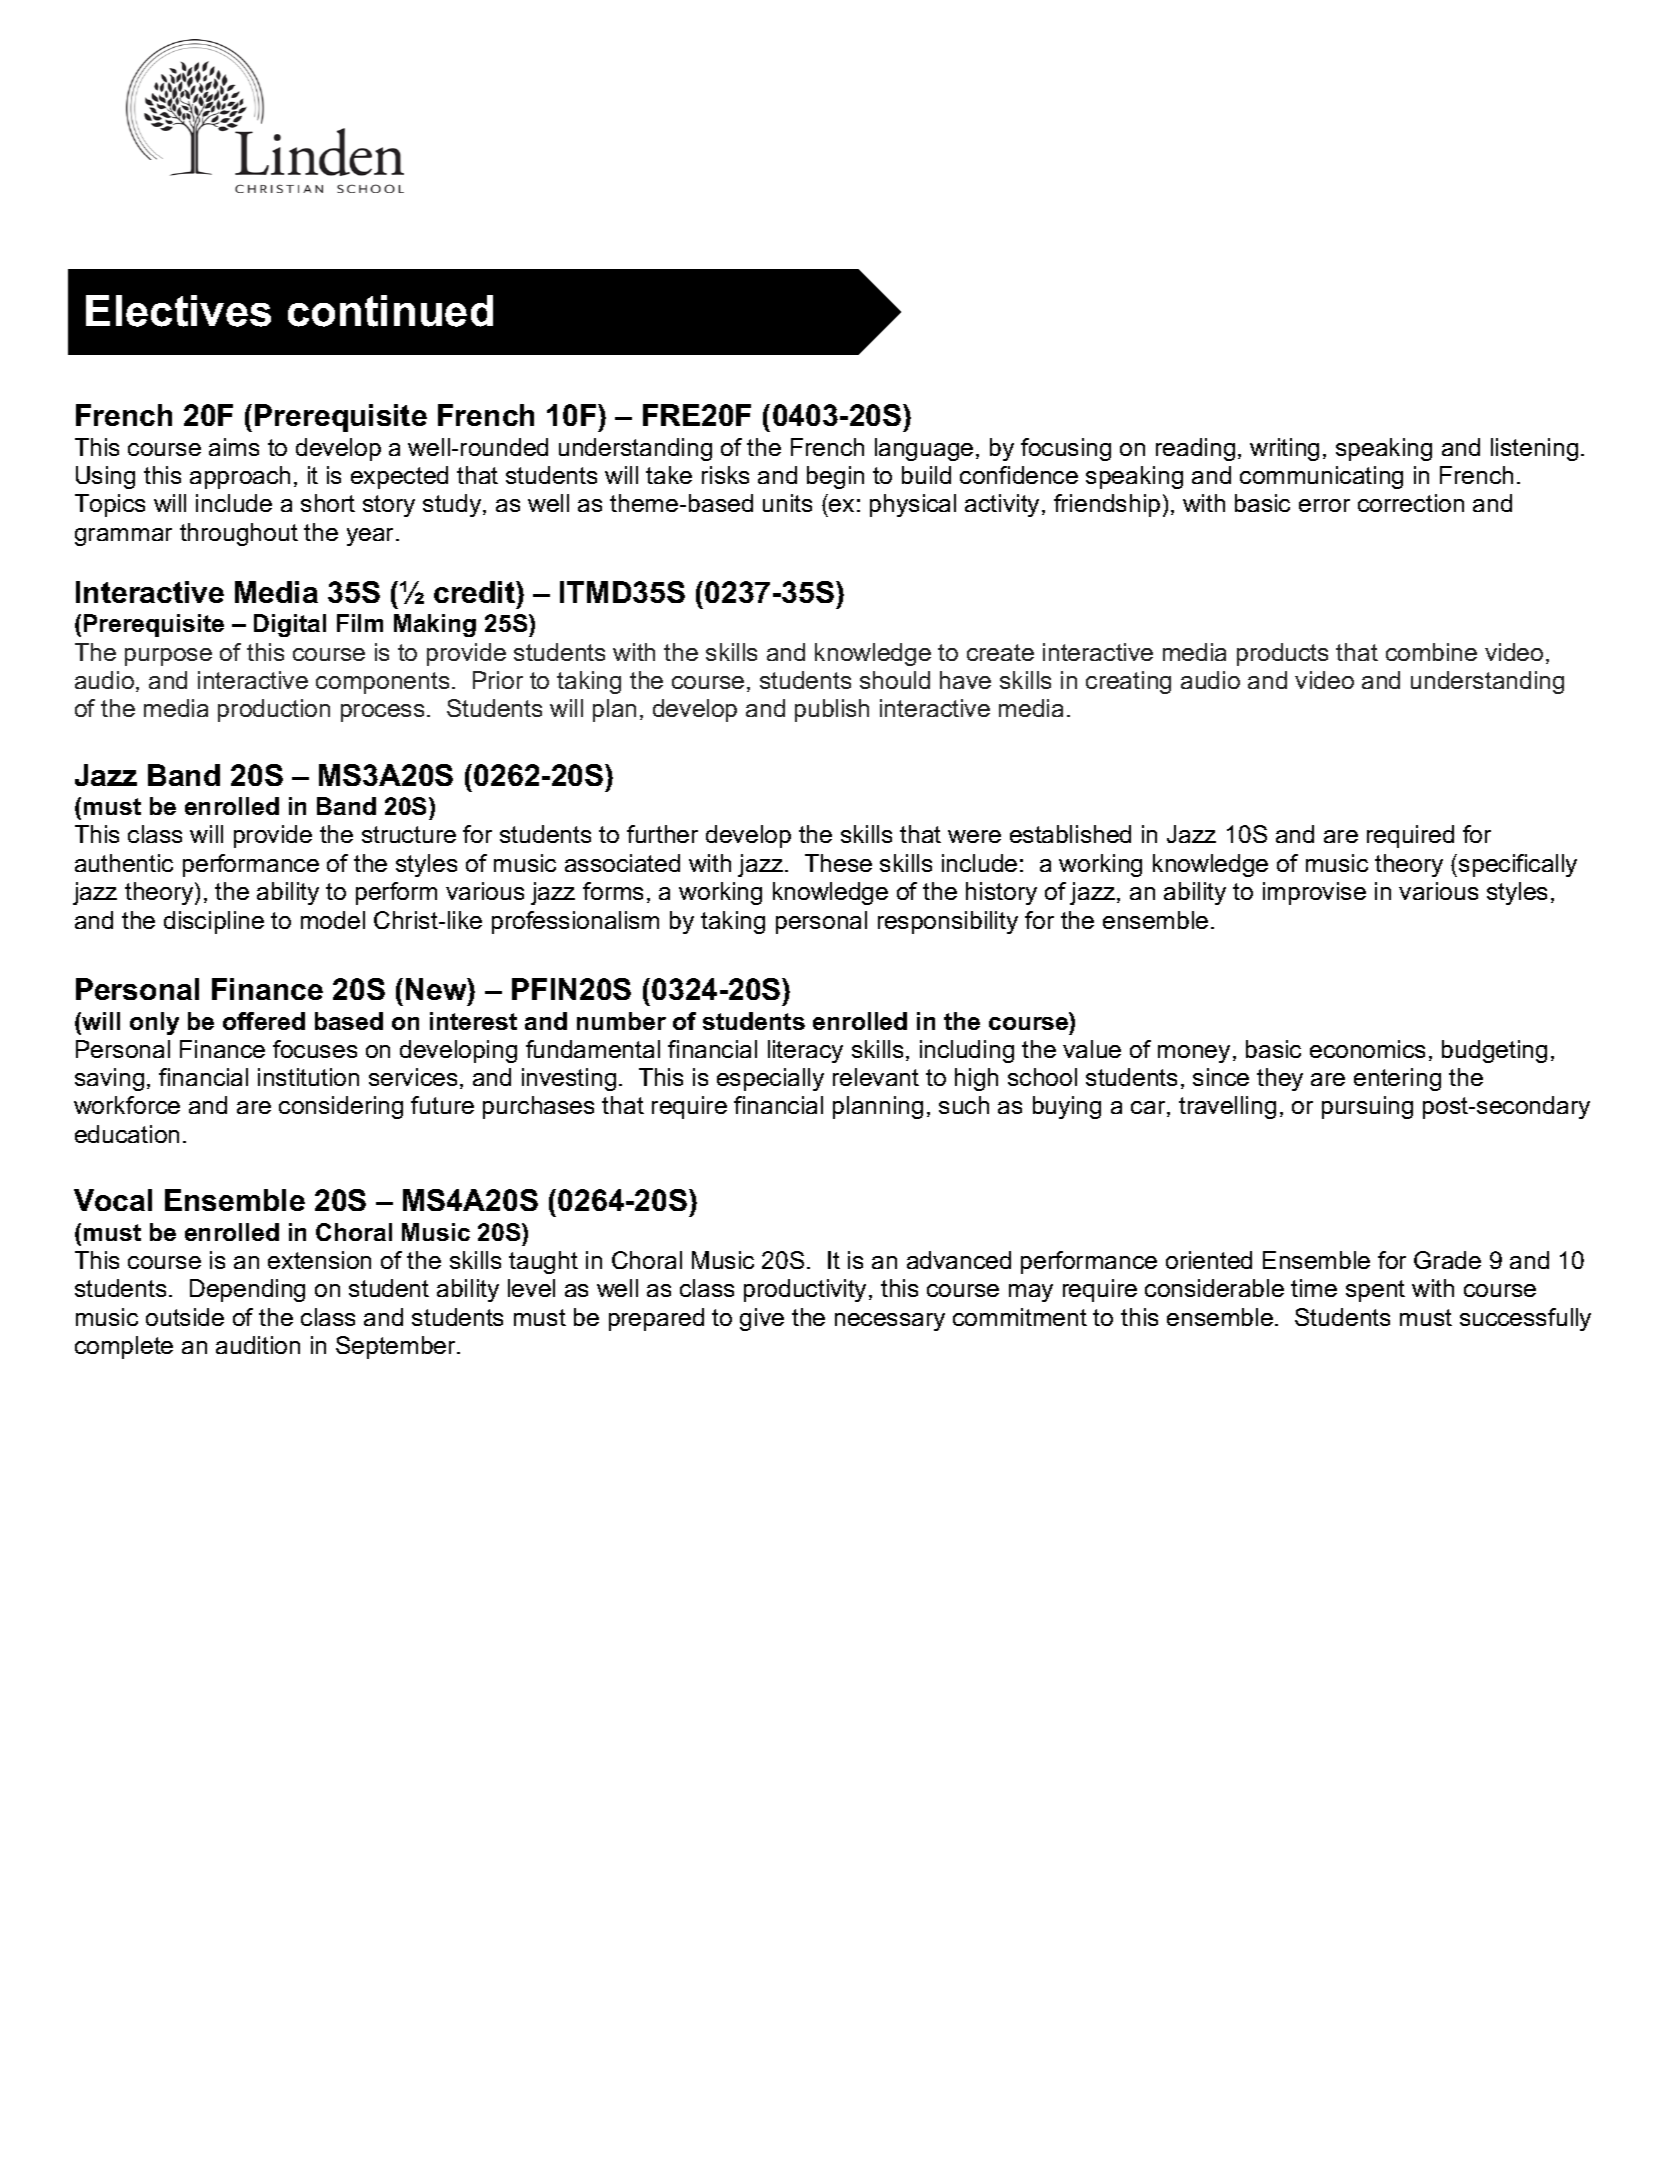 This screenshot has height=2172, width=1679. What do you see at coordinates (1314, 893) in the screenshot?
I see `improvise` at bounding box center [1314, 893].
